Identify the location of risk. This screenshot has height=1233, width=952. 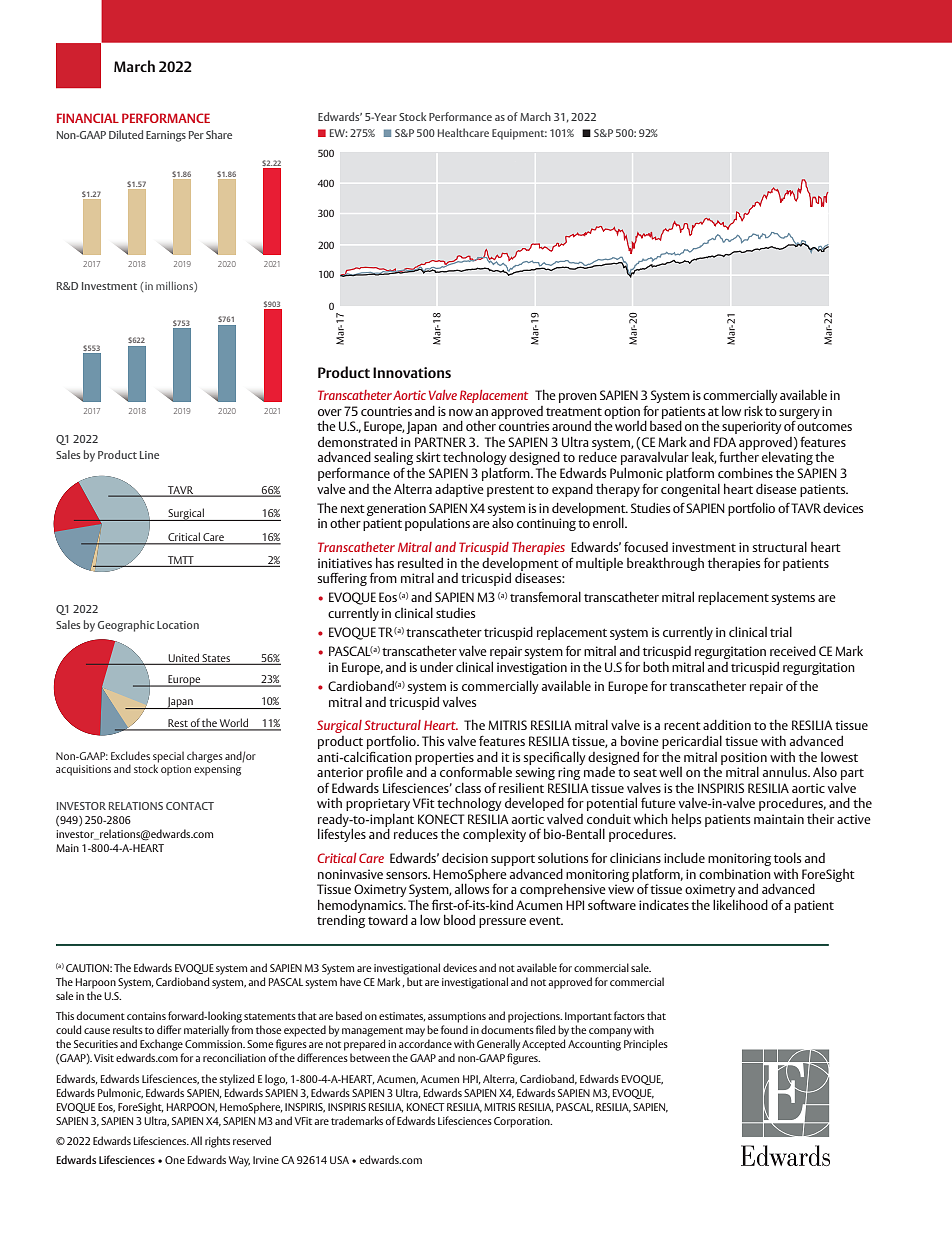
(753, 411).
